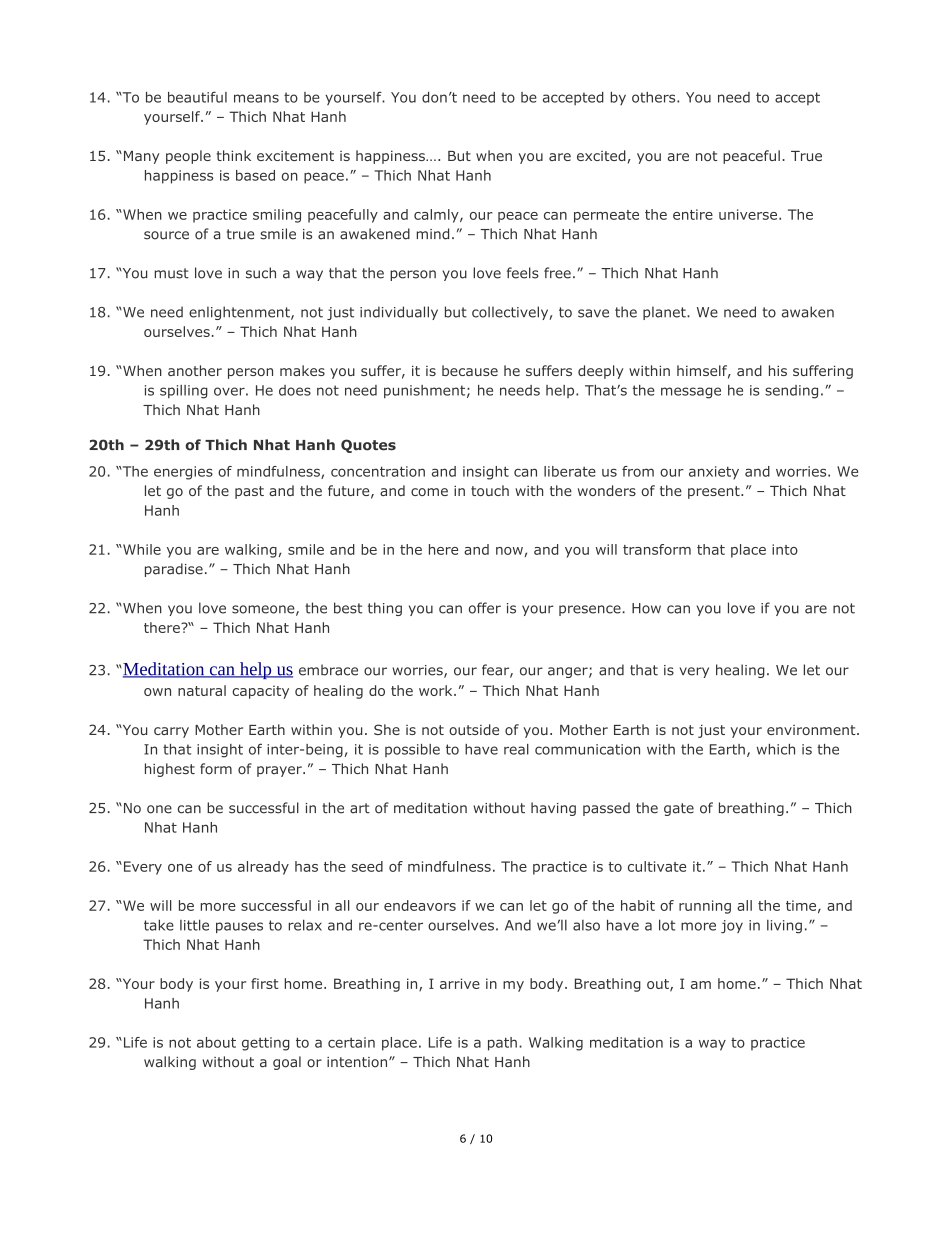 This page has height=1233, width=952. Describe the element at coordinates (216, 1042) in the page. I see `about` at that location.
